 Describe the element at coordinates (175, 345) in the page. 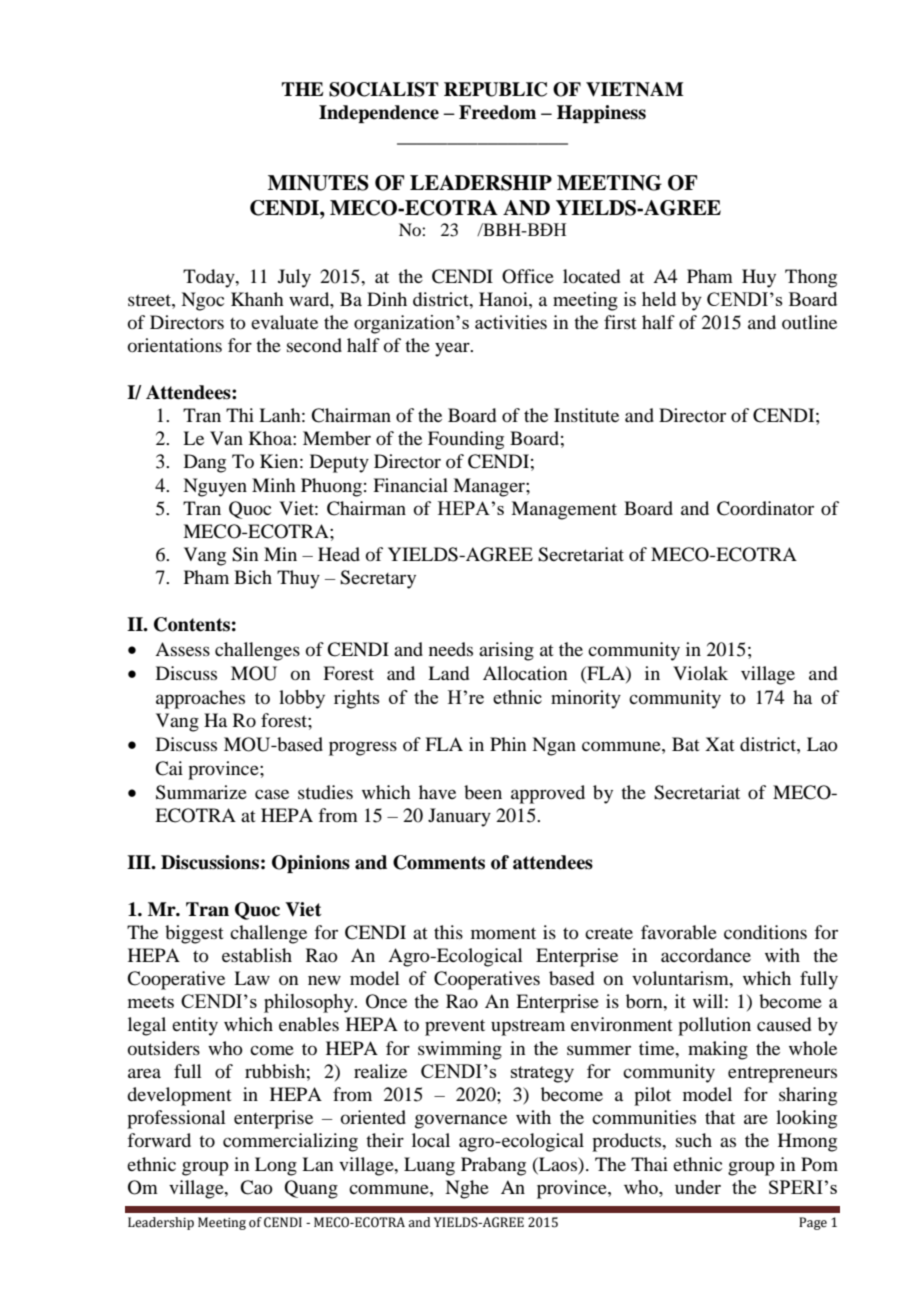

I see `orientations` at that location.
